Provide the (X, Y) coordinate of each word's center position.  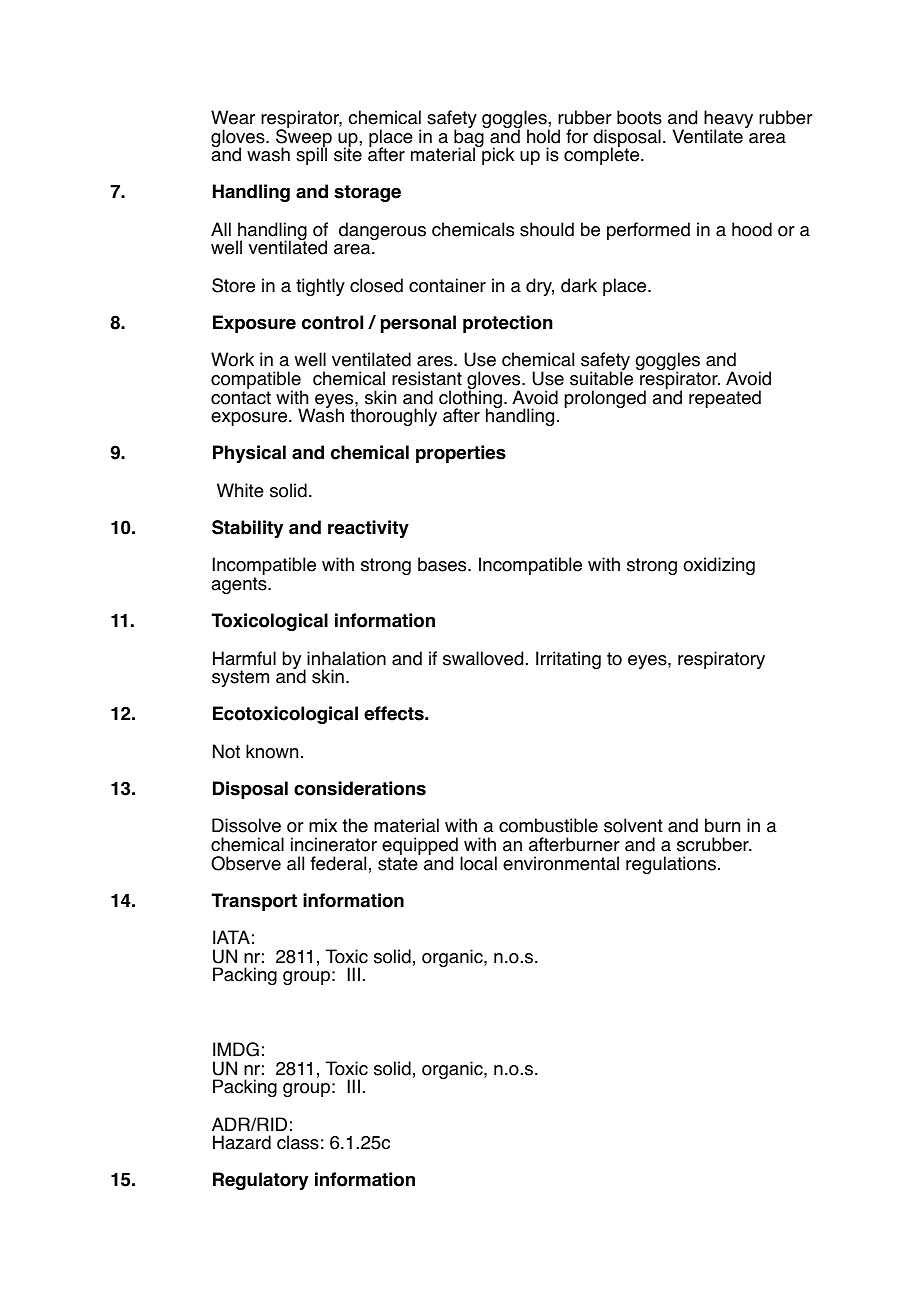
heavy (728, 120)
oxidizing (719, 566)
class (298, 1142)
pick (497, 155)
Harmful (244, 658)
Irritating (568, 660)
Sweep (304, 138)
